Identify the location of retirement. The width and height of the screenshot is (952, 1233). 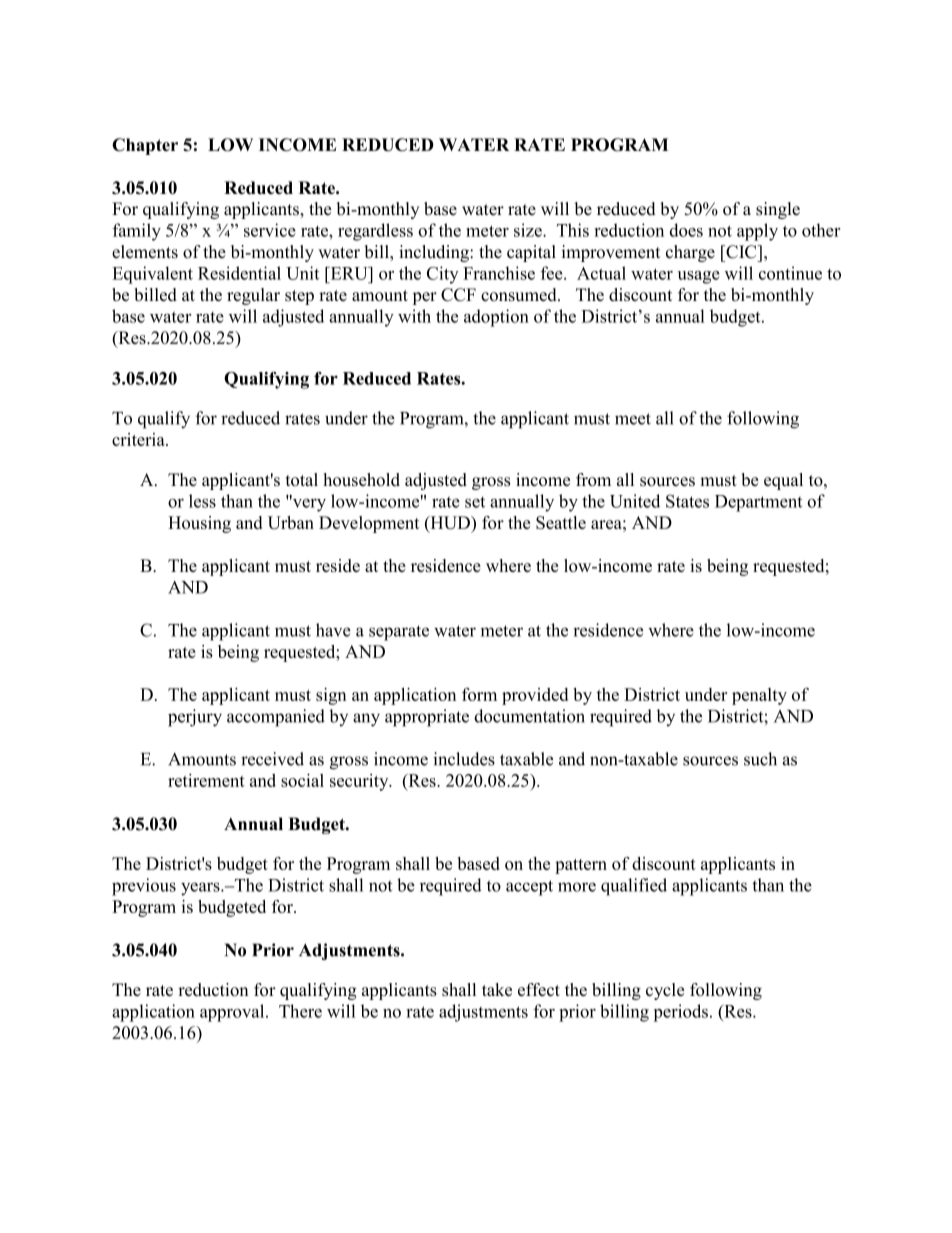
(206, 780).
